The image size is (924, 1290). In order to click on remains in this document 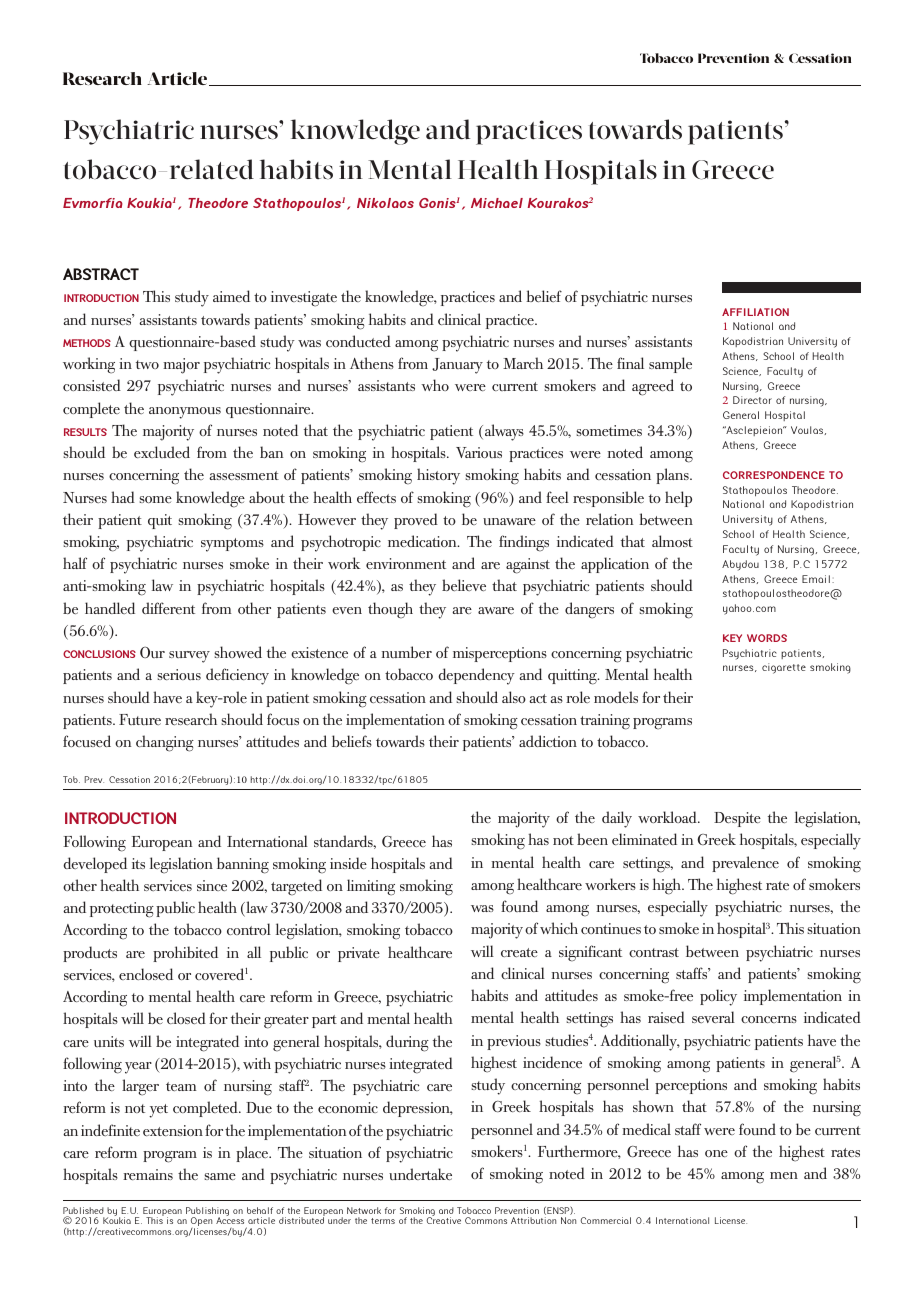, I will do `click(148, 1174)`.
